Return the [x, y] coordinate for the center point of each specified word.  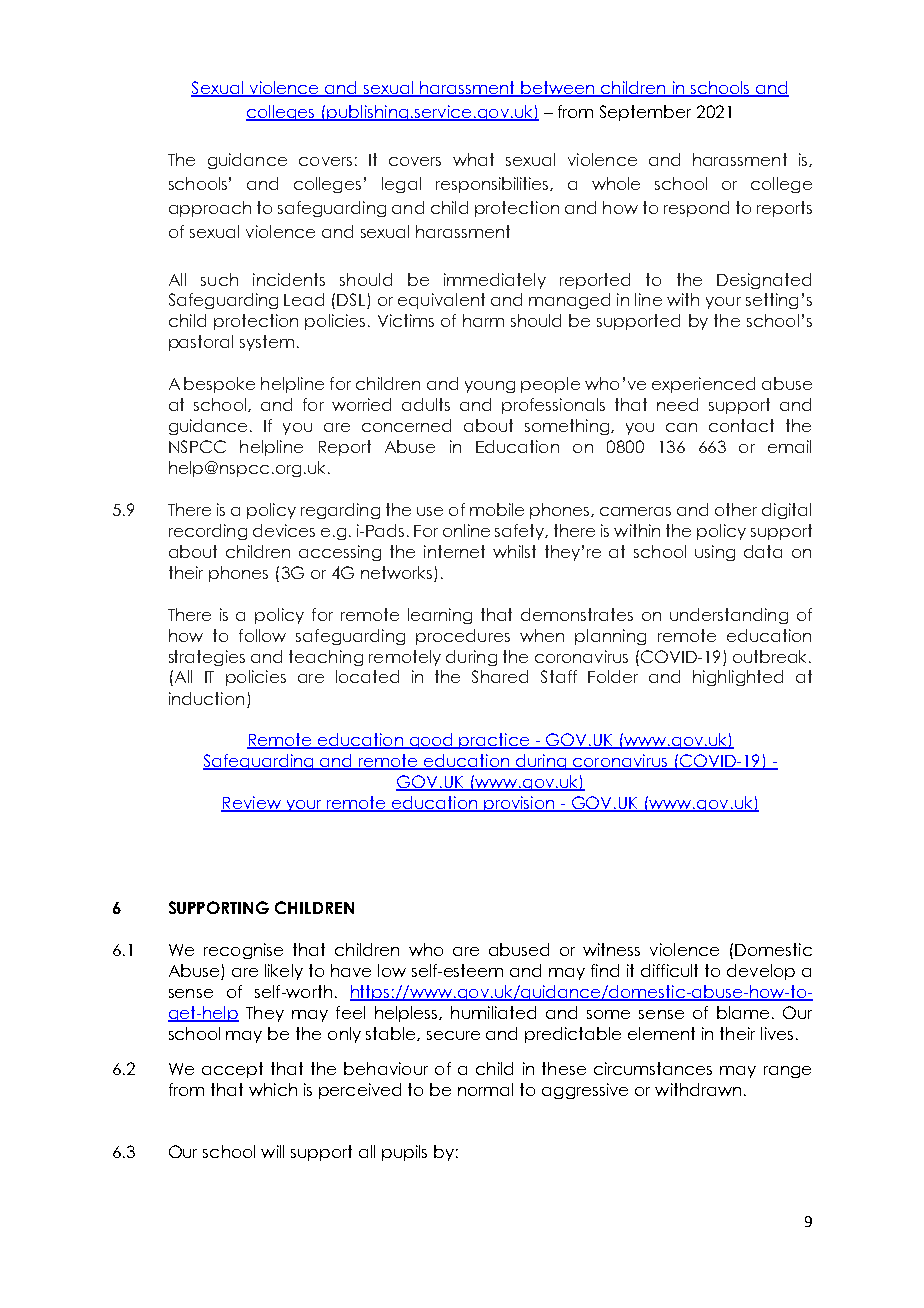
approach [210, 209]
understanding [729, 616]
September [645, 113]
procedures [463, 637]
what [473, 159]
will [272, 1151]
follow [262, 635]
